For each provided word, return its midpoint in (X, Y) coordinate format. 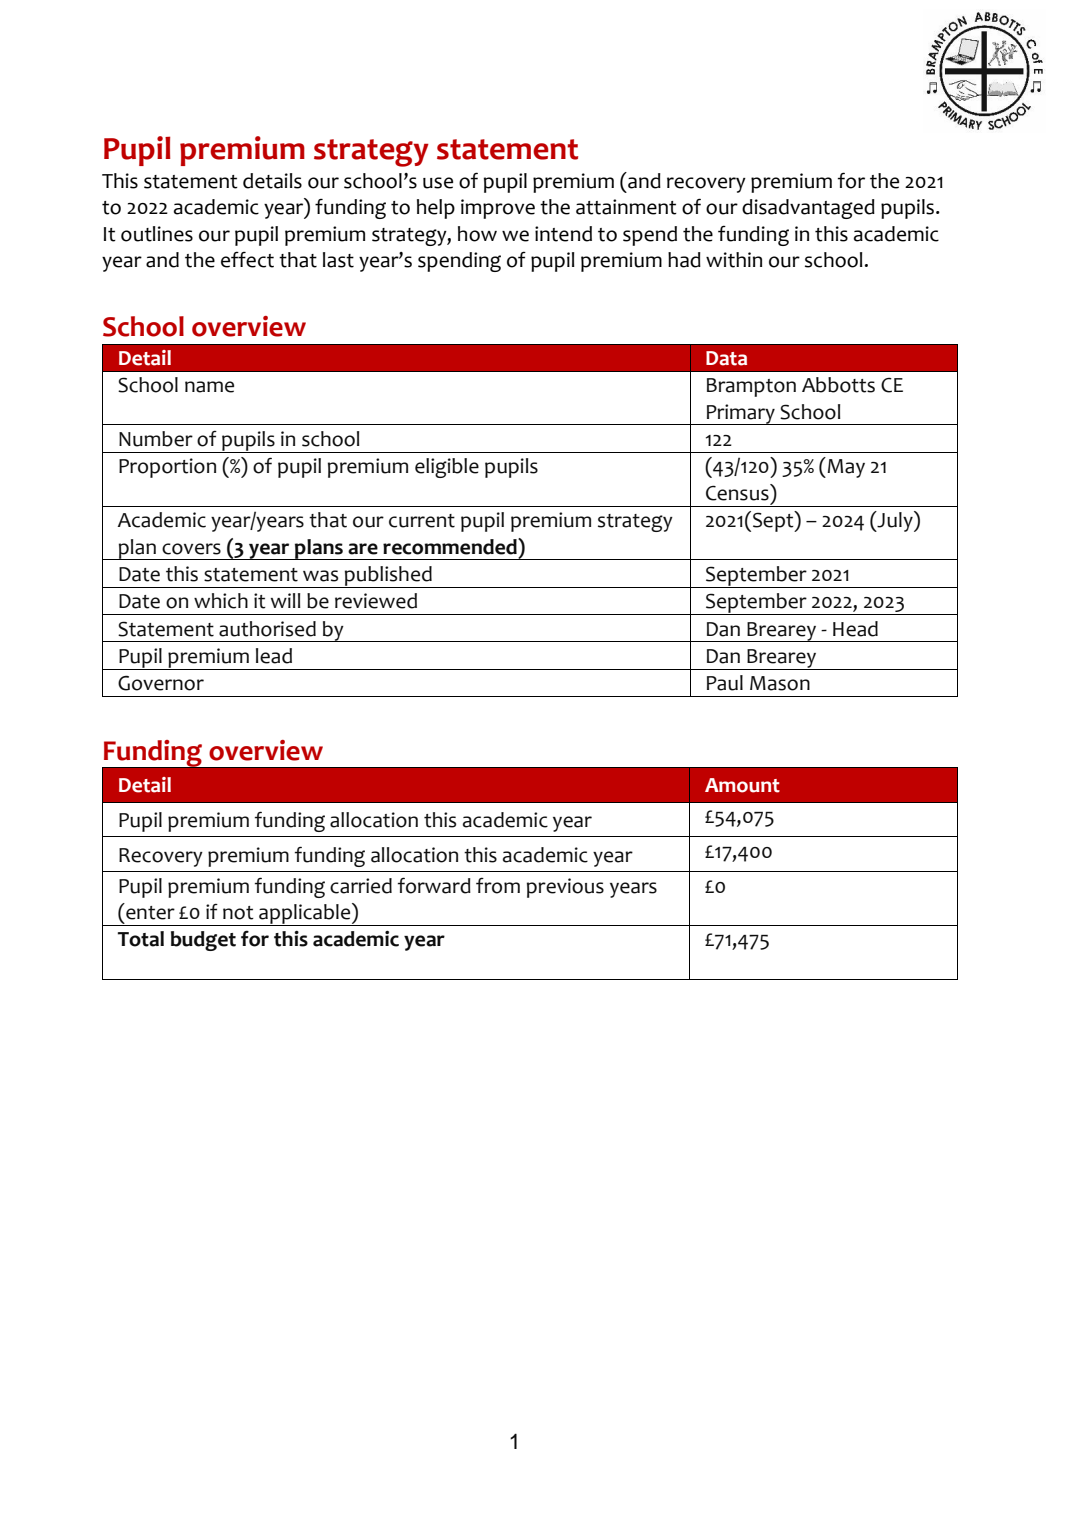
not (238, 913)
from (498, 885)
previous (565, 888)
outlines (157, 234)
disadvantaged (808, 209)
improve (498, 209)
